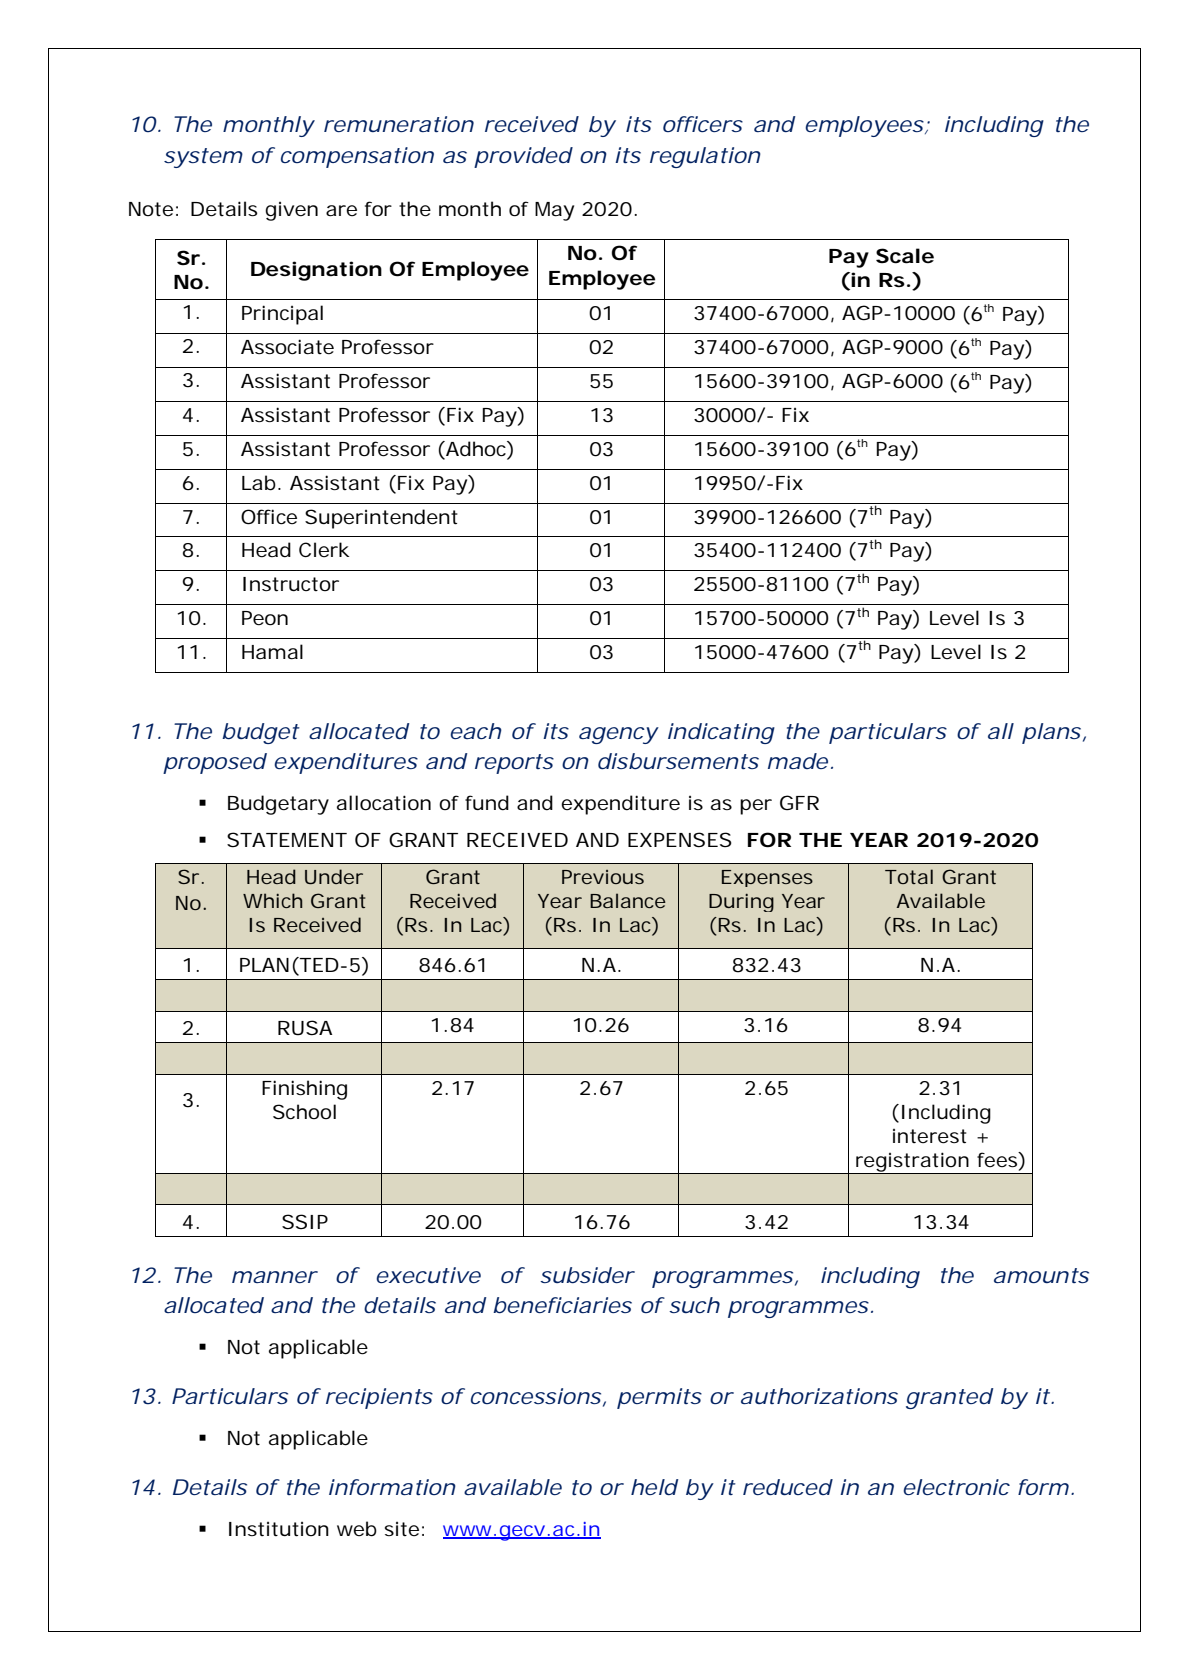 The image size is (1189, 1680). What do you see at coordinates (272, 900) in the image?
I see `Which` at bounding box center [272, 900].
